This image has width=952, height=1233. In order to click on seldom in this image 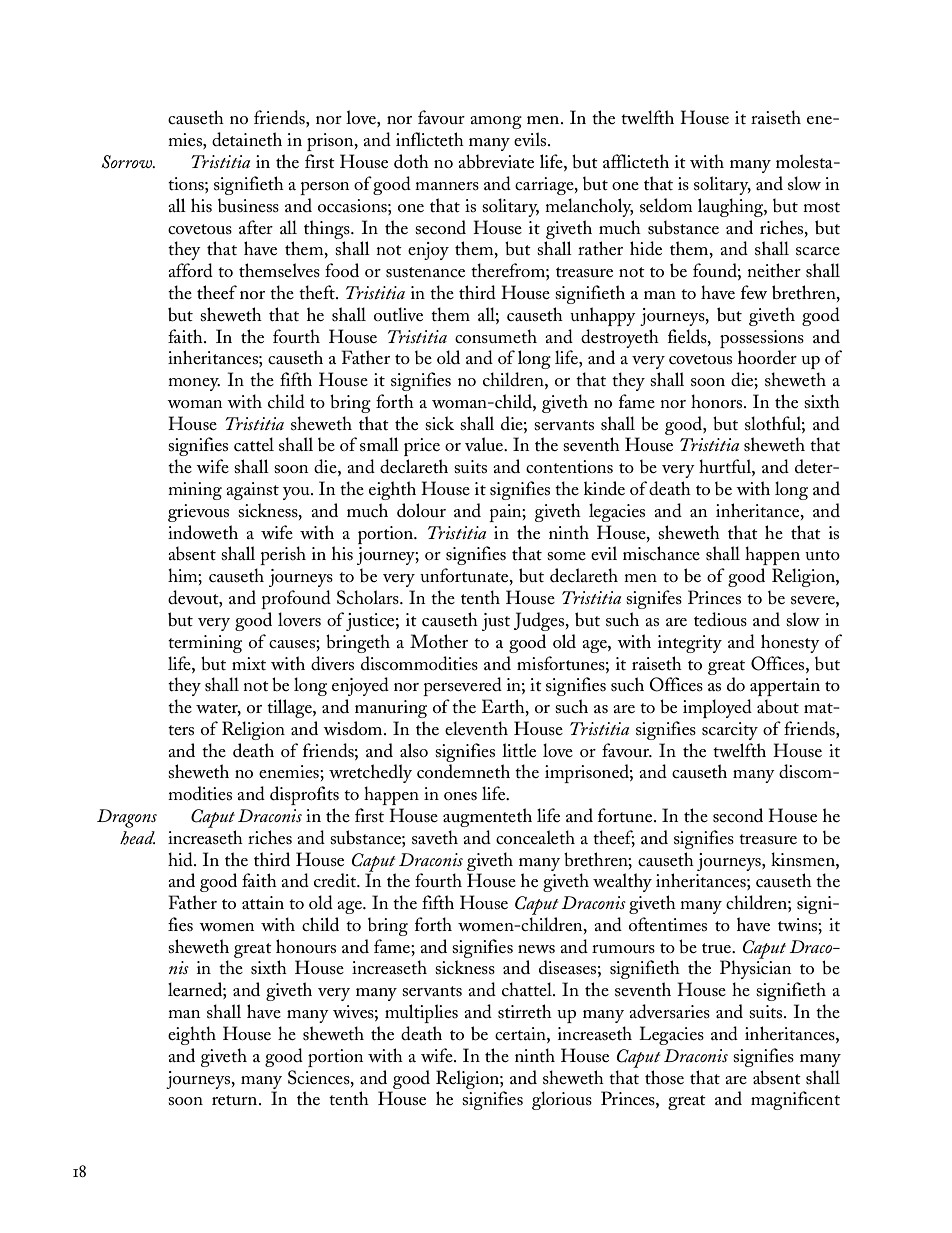, I will do `click(666, 205)`.
